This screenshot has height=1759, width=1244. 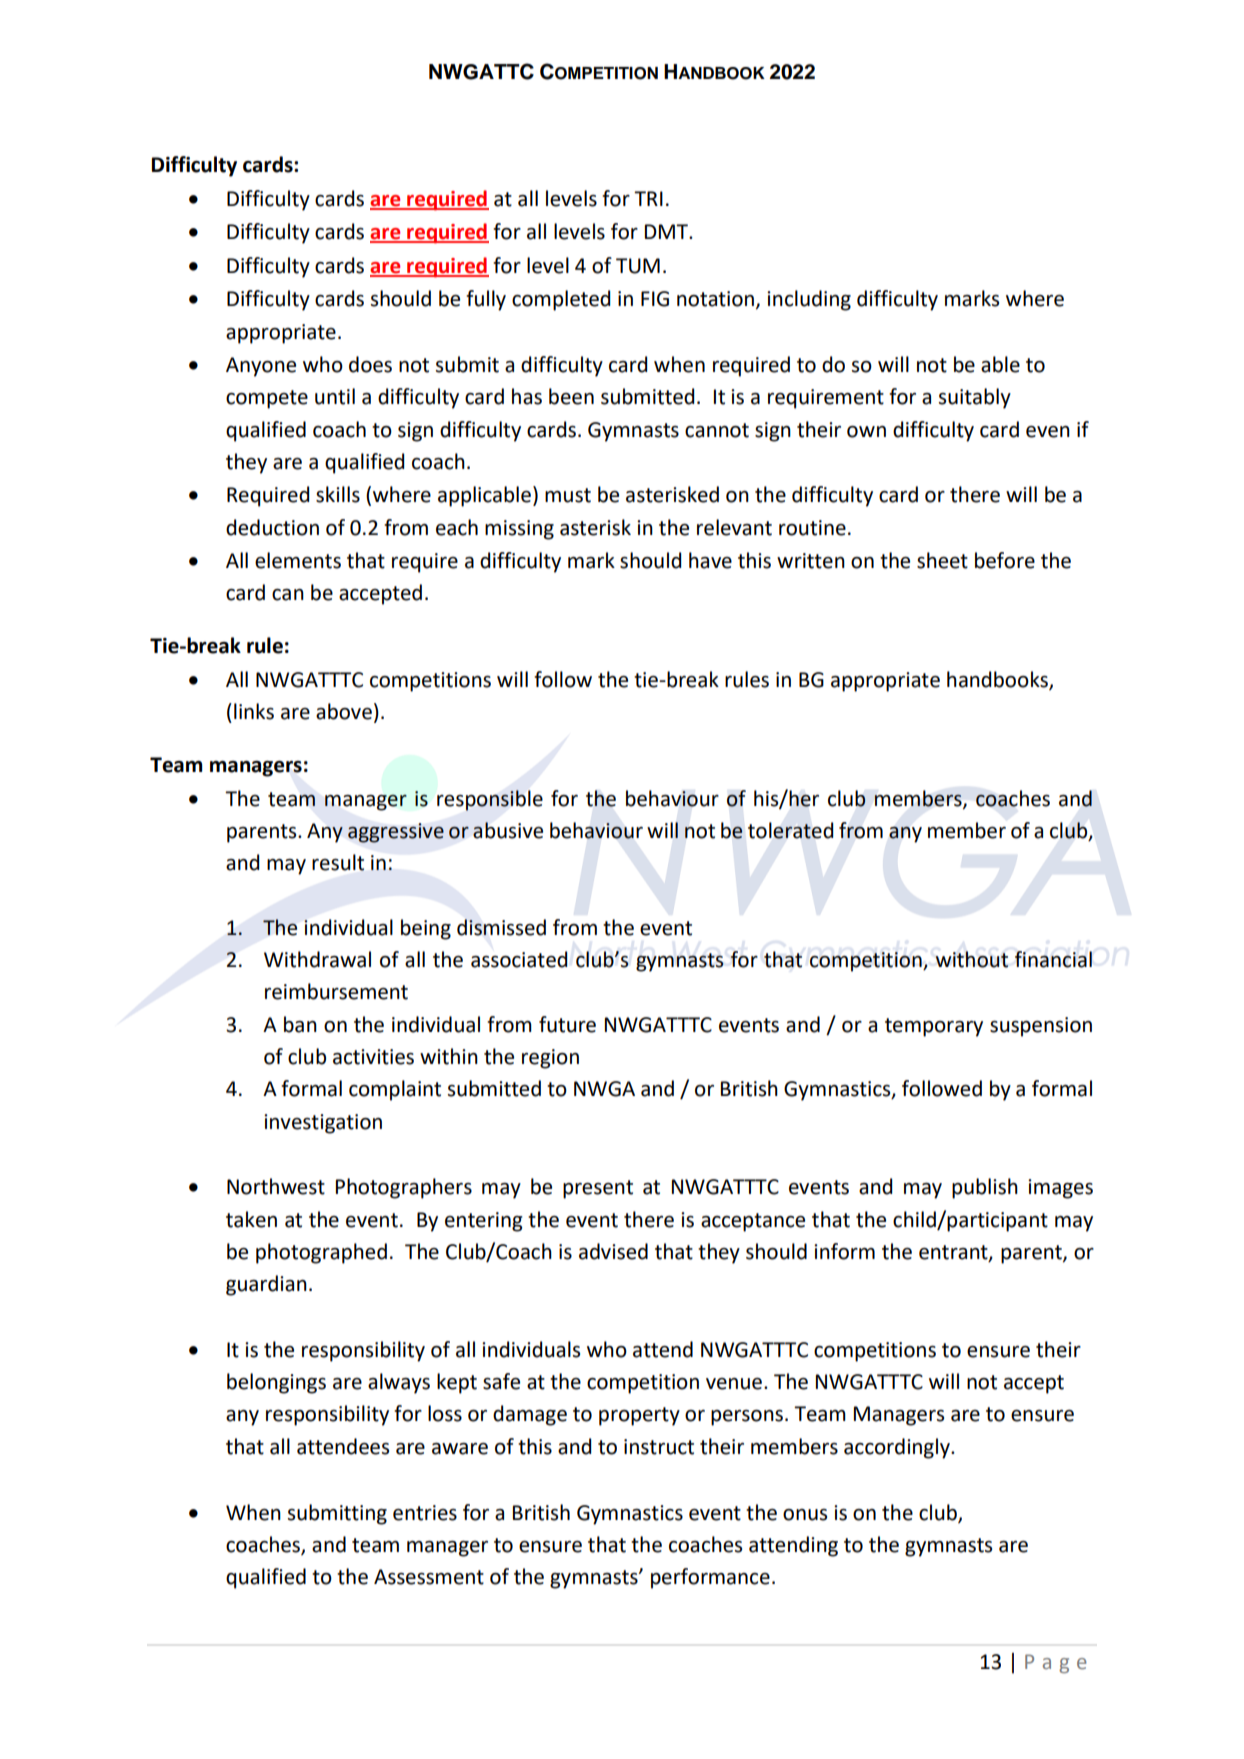 I want to click on suitably, so click(x=975, y=398).
